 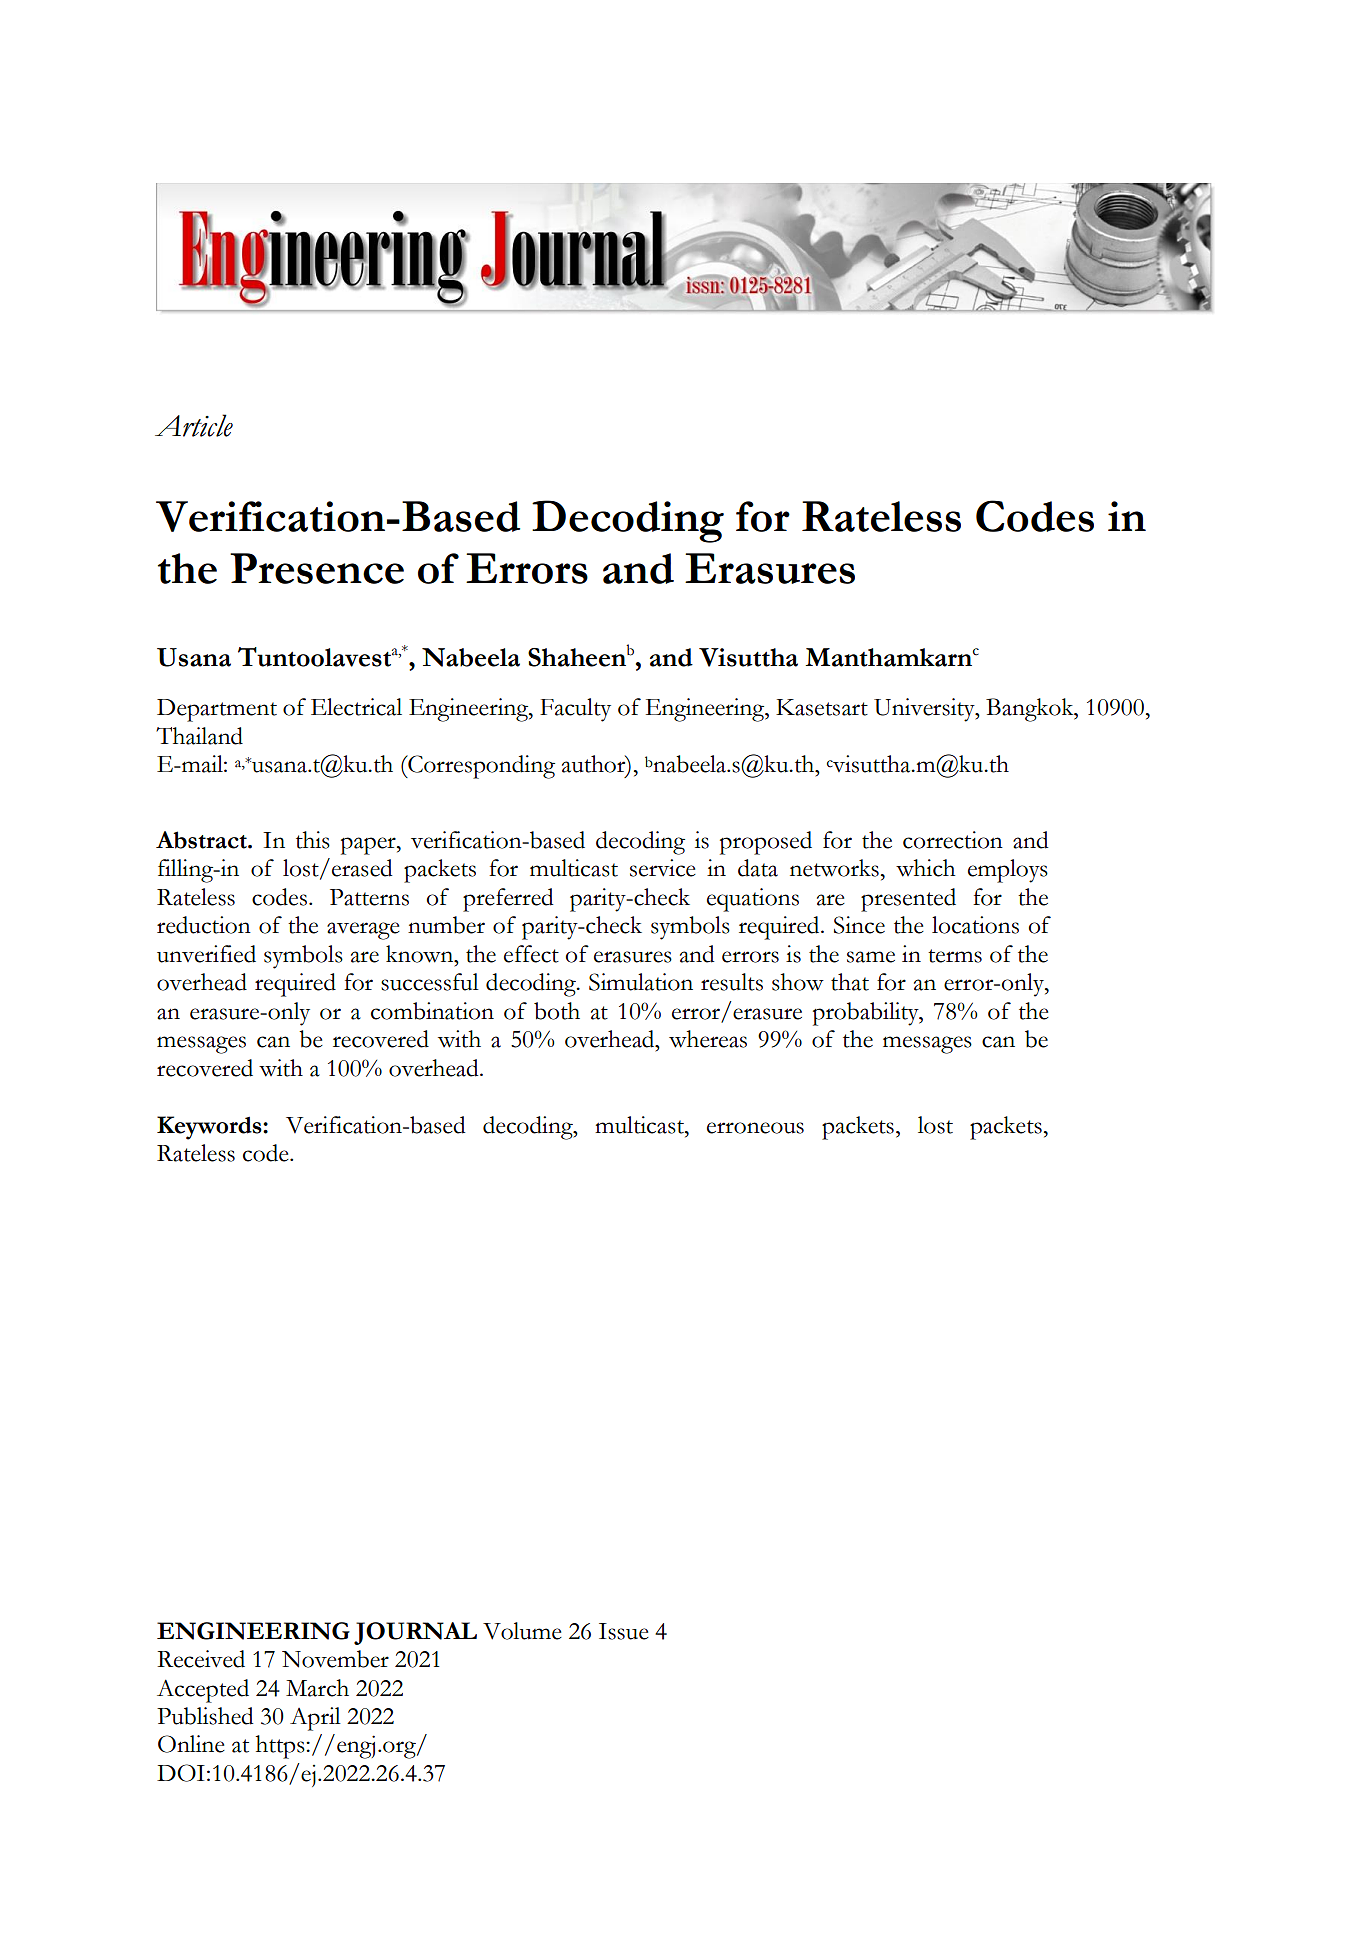 I want to click on erroneous, so click(x=755, y=1128).
